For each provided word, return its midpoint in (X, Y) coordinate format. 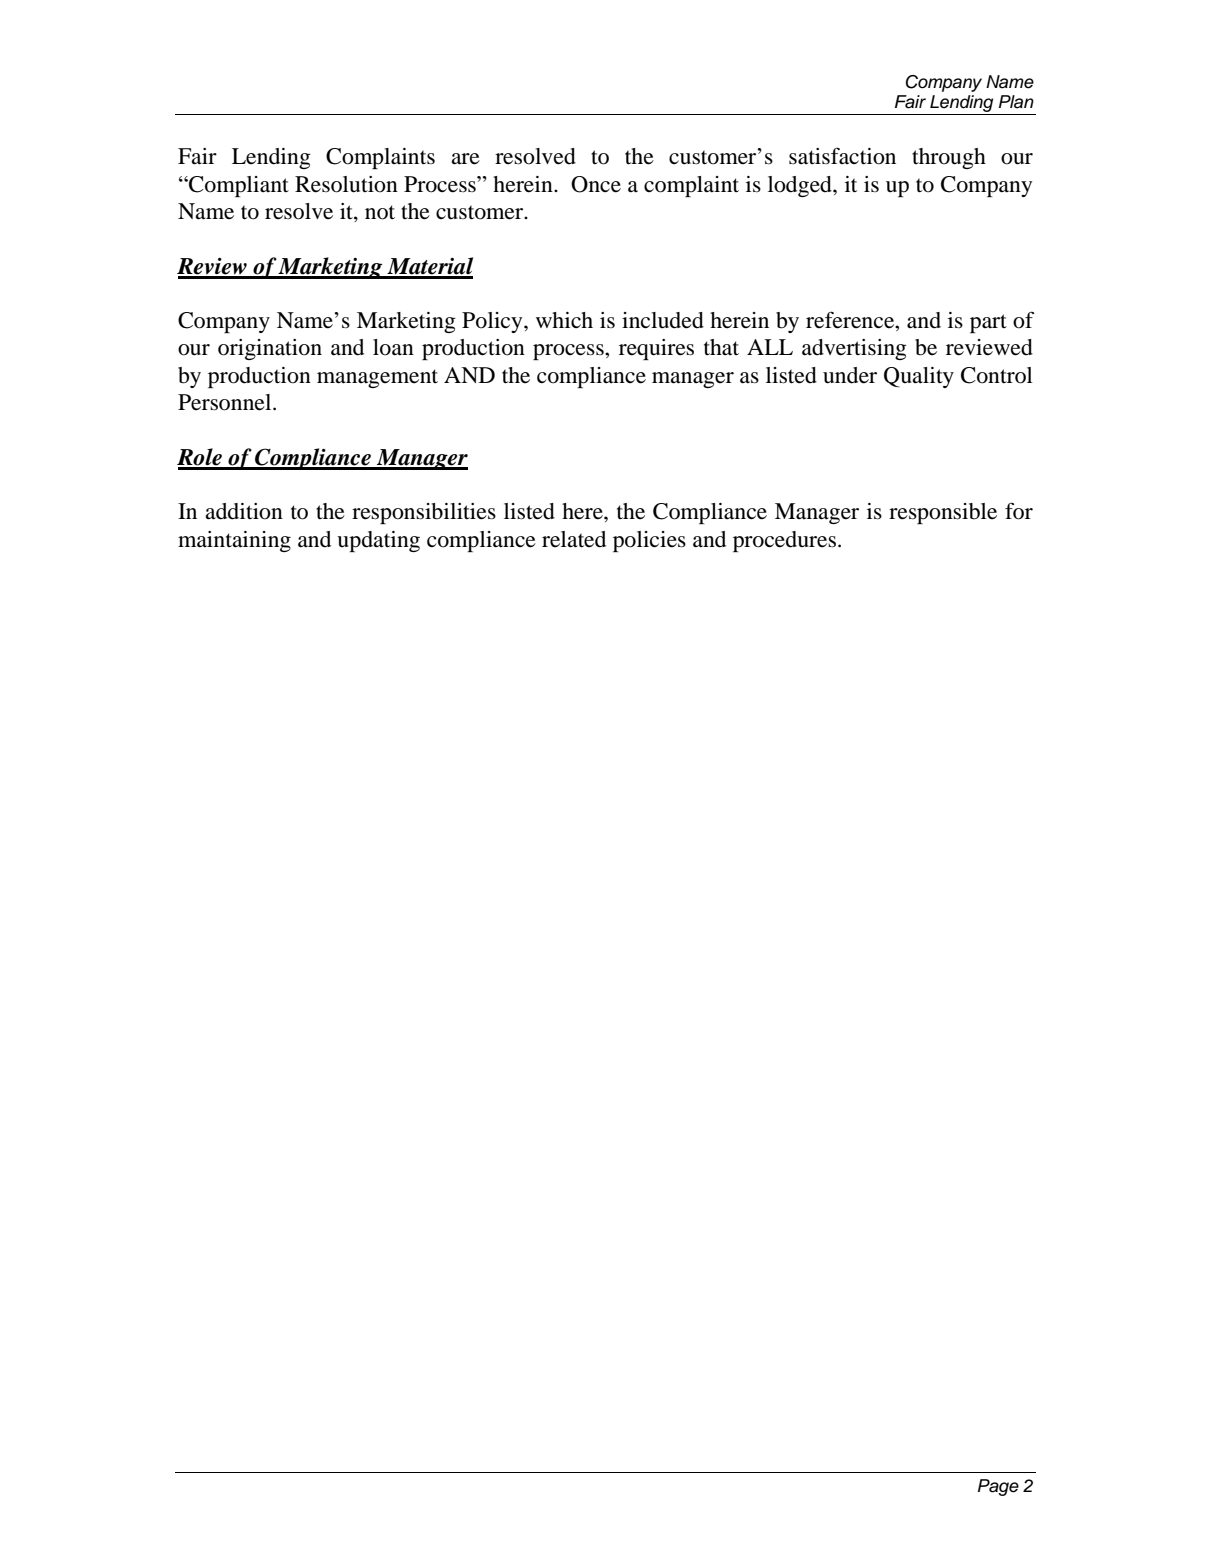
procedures (784, 541)
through (949, 158)
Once (596, 184)
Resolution (346, 184)
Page (998, 1487)
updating (378, 541)
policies (649, 541)
